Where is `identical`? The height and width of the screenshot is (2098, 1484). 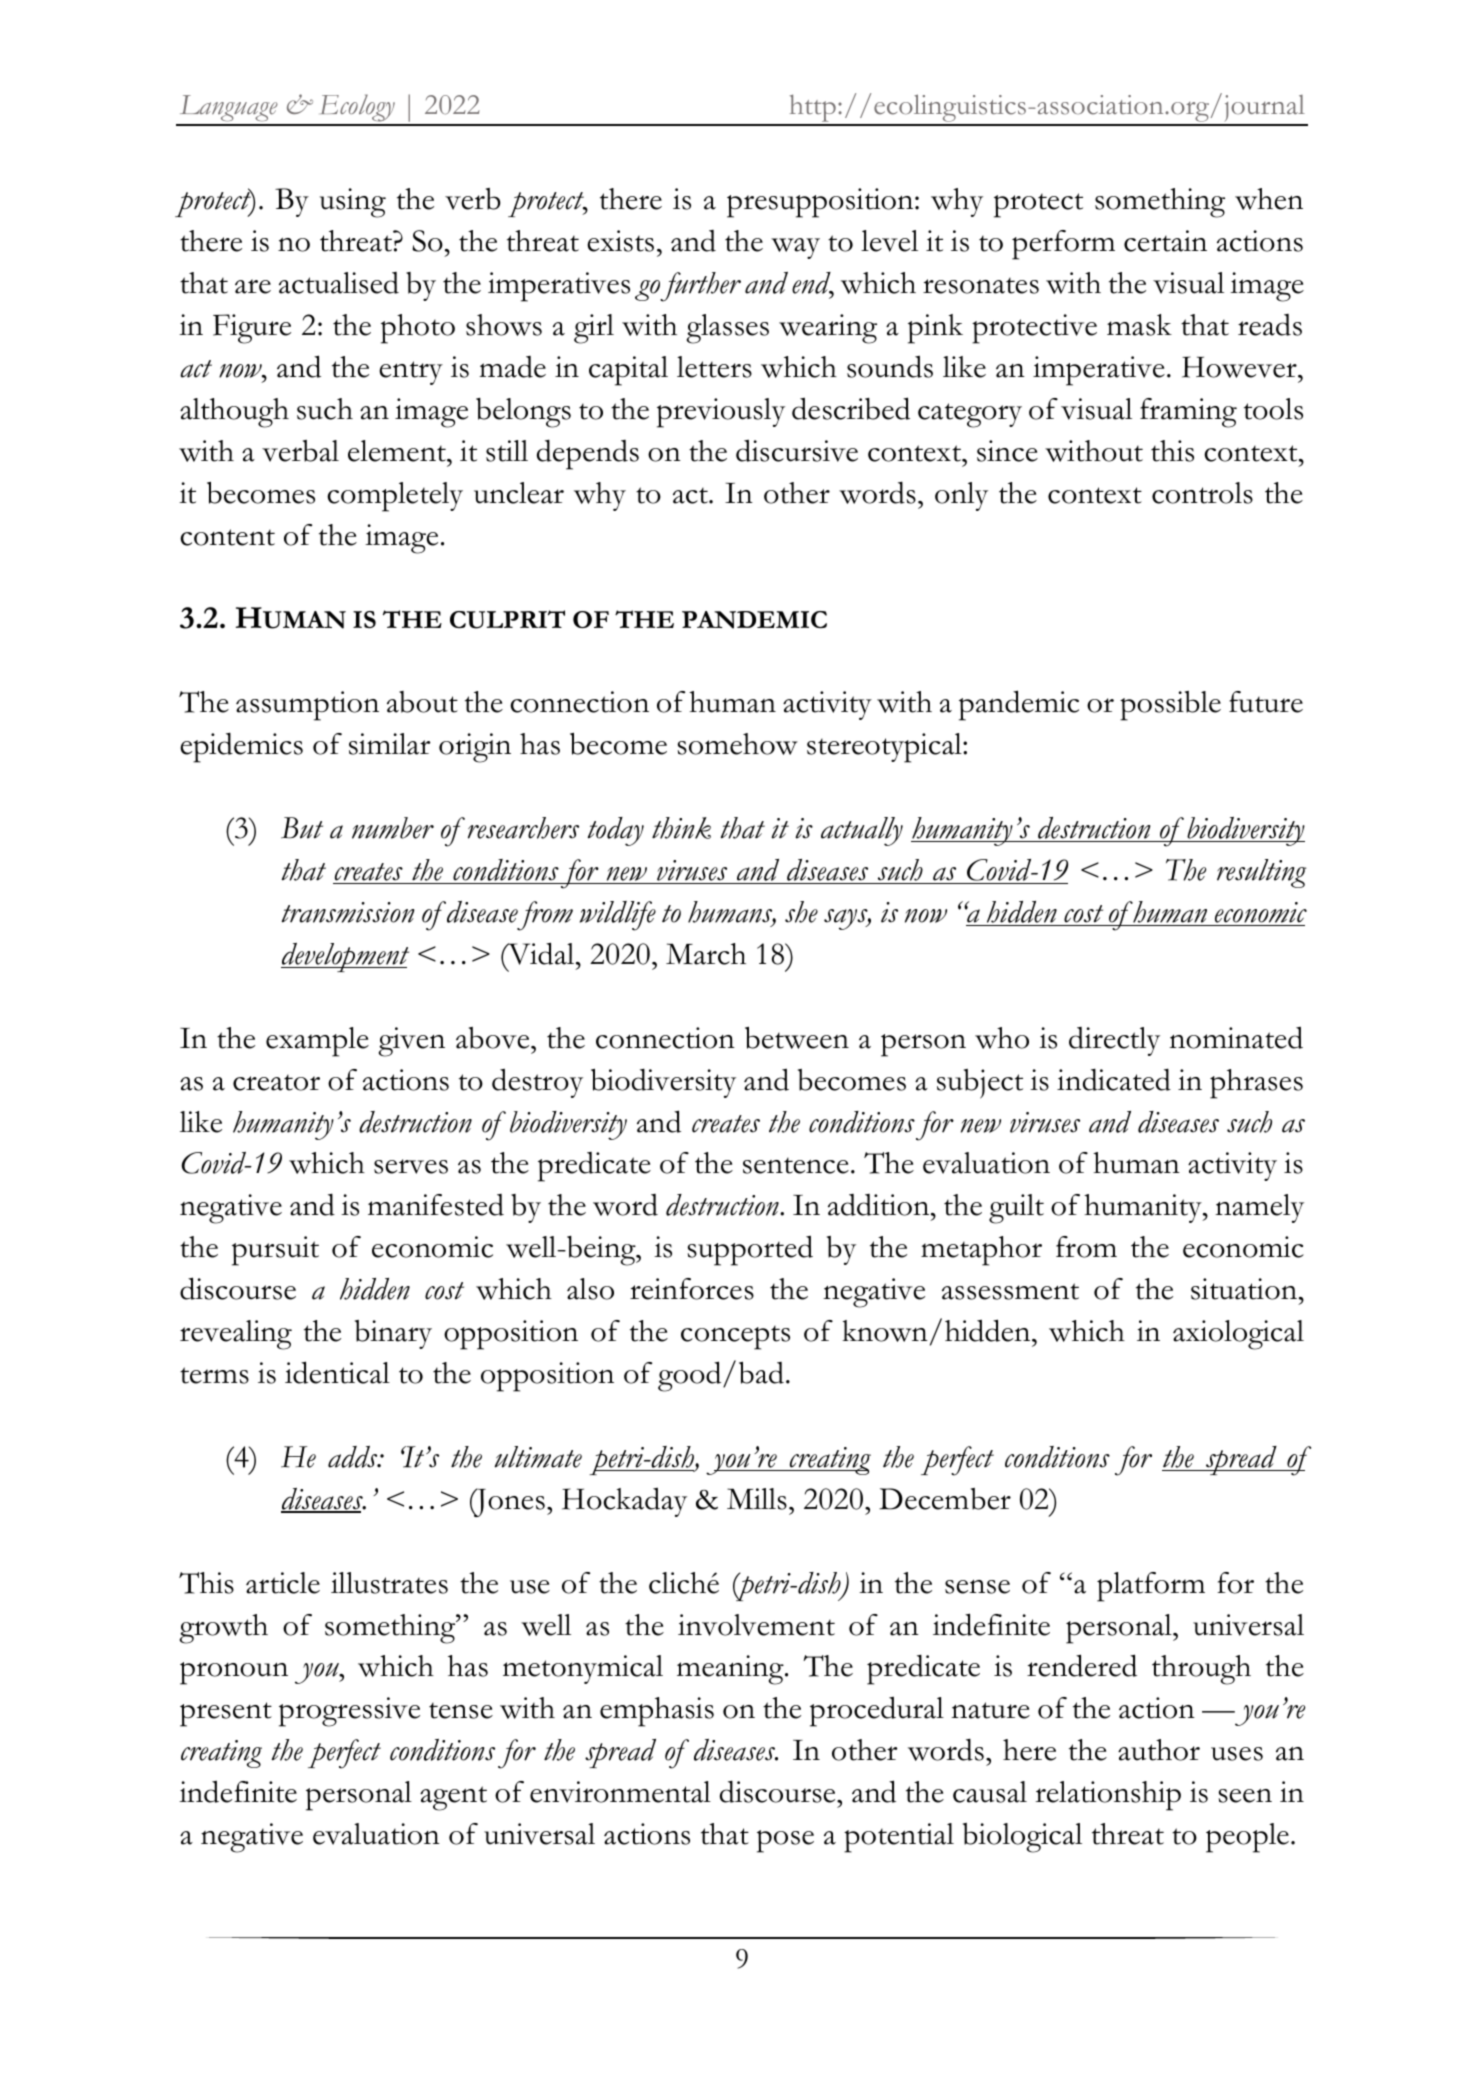
identical is located at coordinates (337, 1372).
